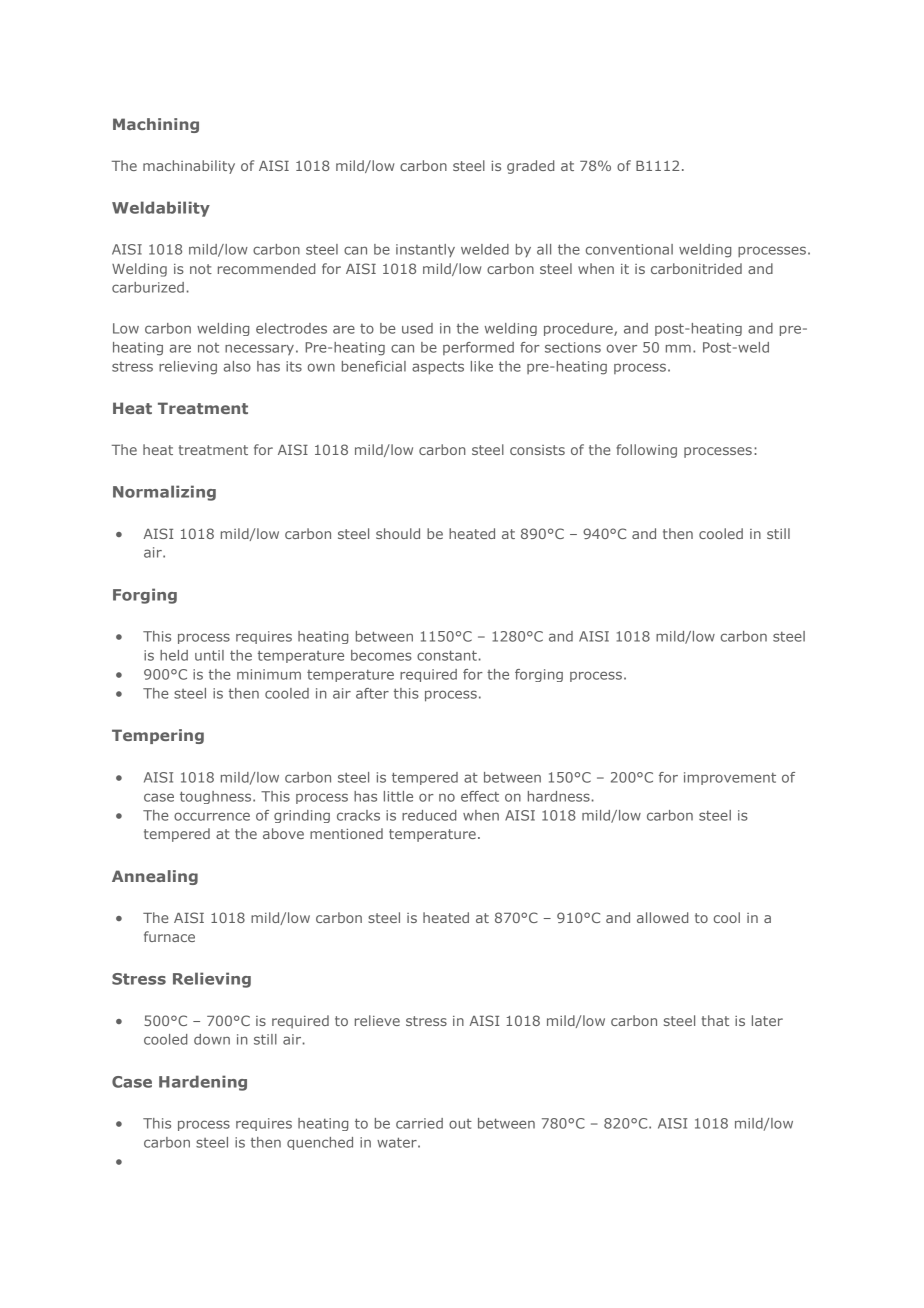  I want to click on Hardening, so click(203, 1083).
